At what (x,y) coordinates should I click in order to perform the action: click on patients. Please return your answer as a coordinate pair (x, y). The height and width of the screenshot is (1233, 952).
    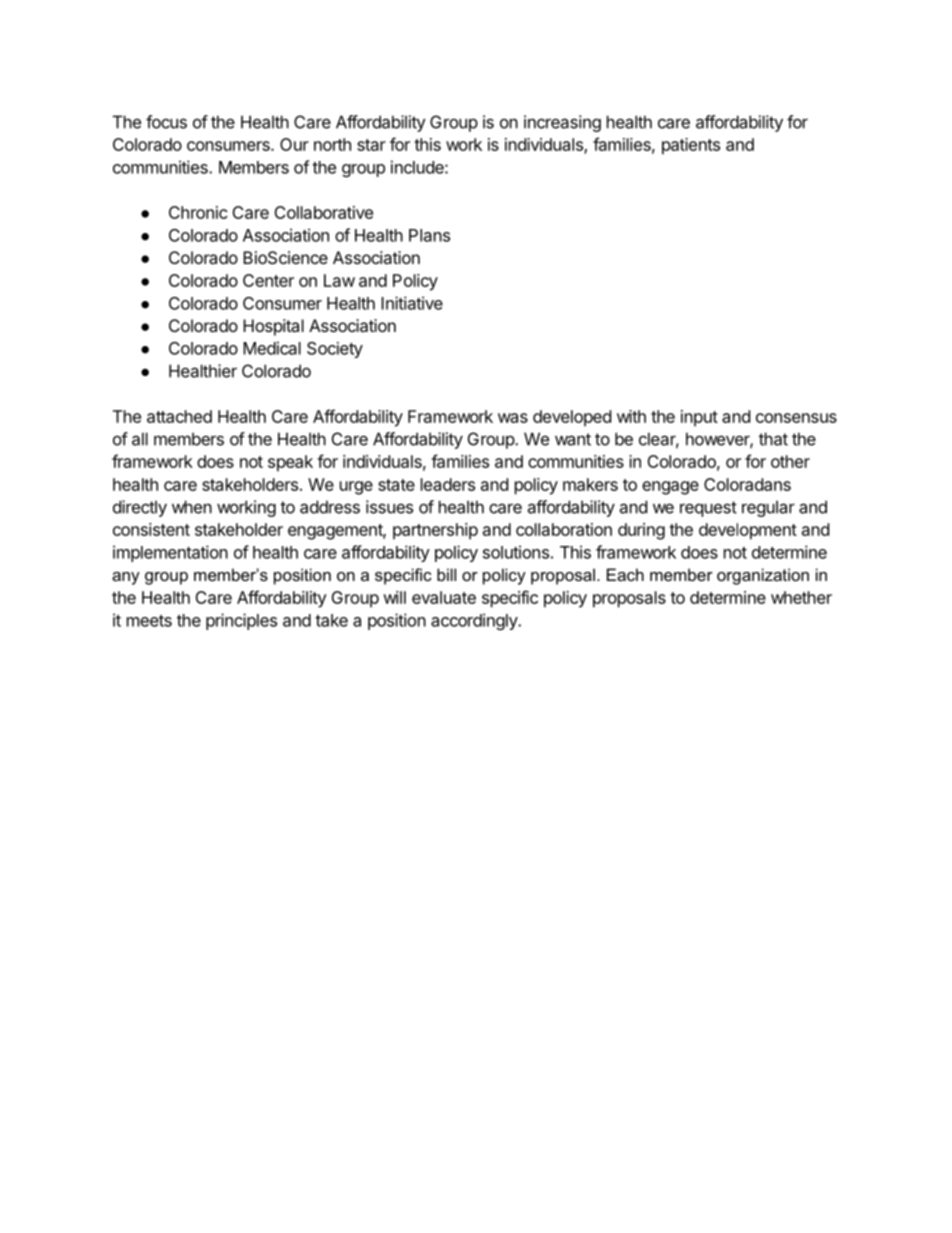
    Looking at the image, I should click on (691, 146).
